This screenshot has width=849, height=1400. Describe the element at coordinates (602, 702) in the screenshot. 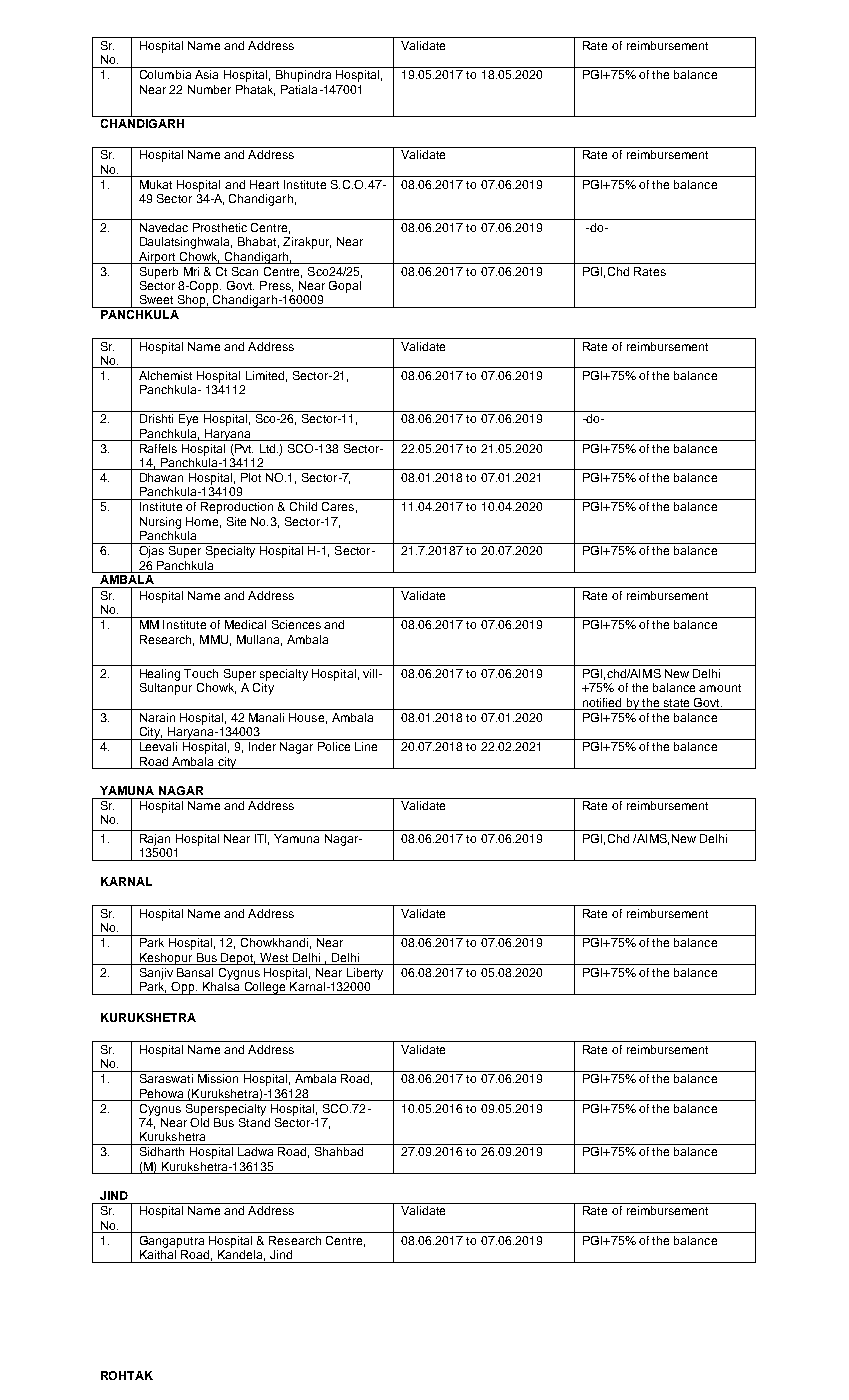

I see `notified` at that location.
